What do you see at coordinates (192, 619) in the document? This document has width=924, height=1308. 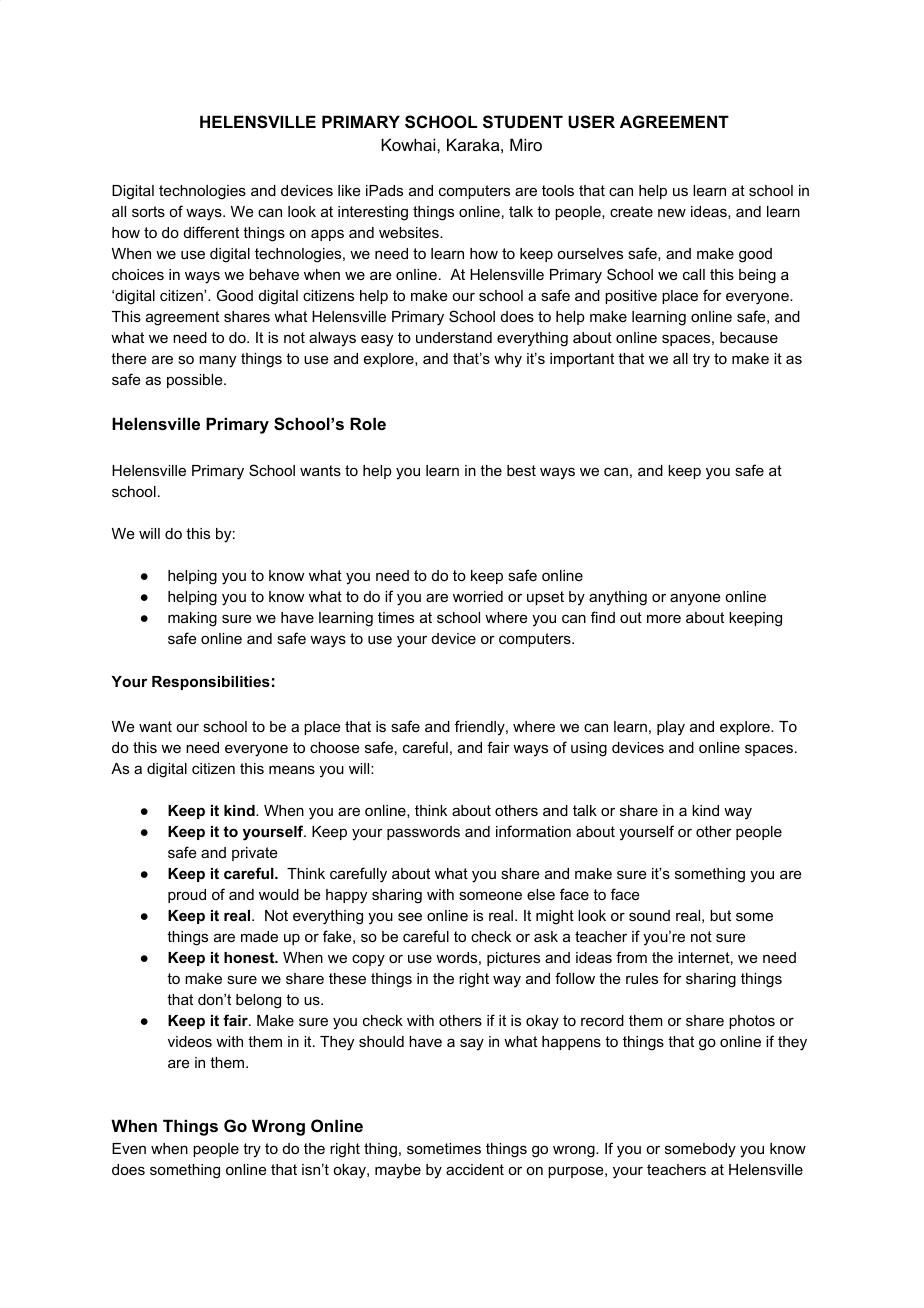 I see `making` at bounding box center [192, 619].
